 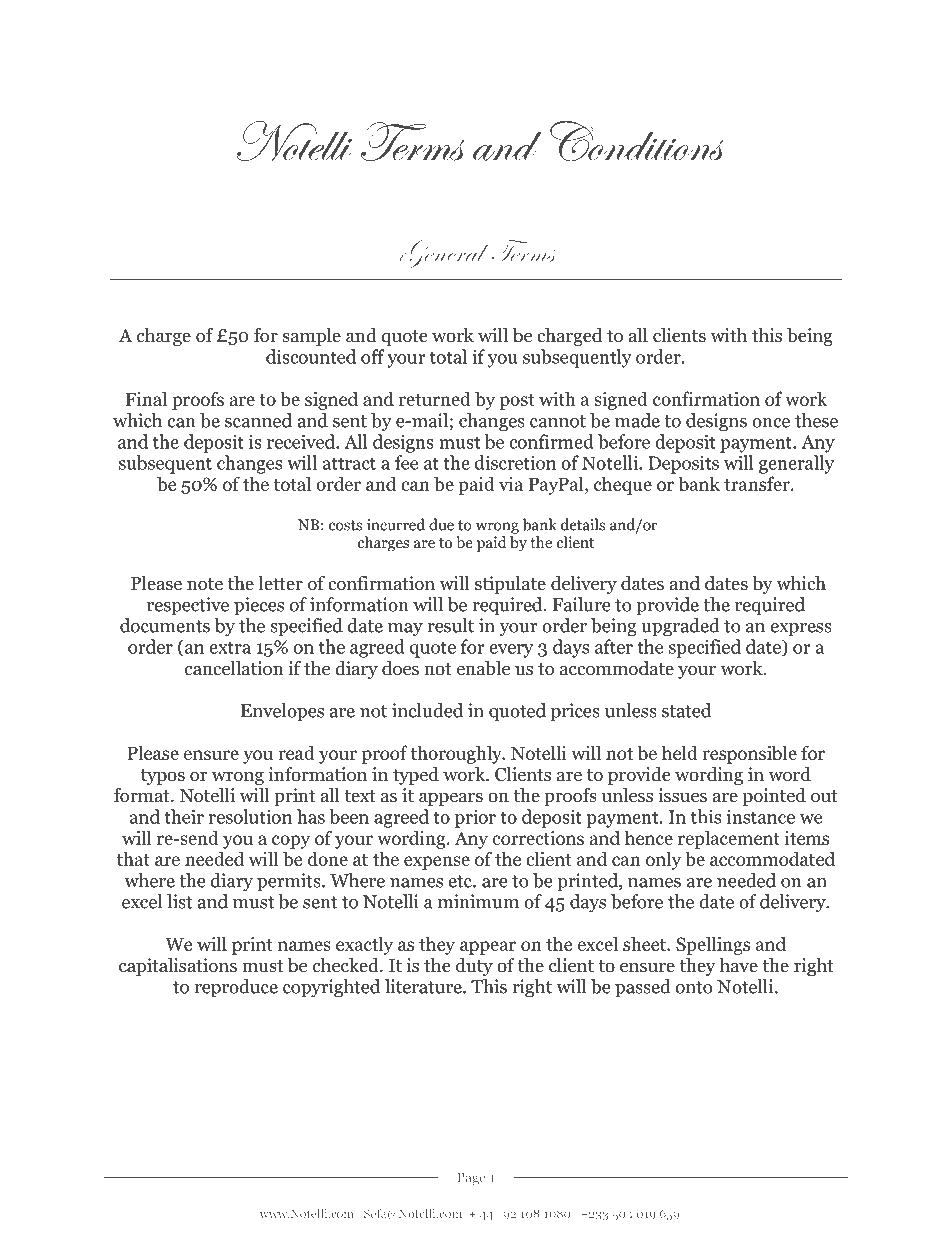 What do you see at coordinates (311, 337) in the screenshot?
I see `sample` at bounding box center [311, 337].
